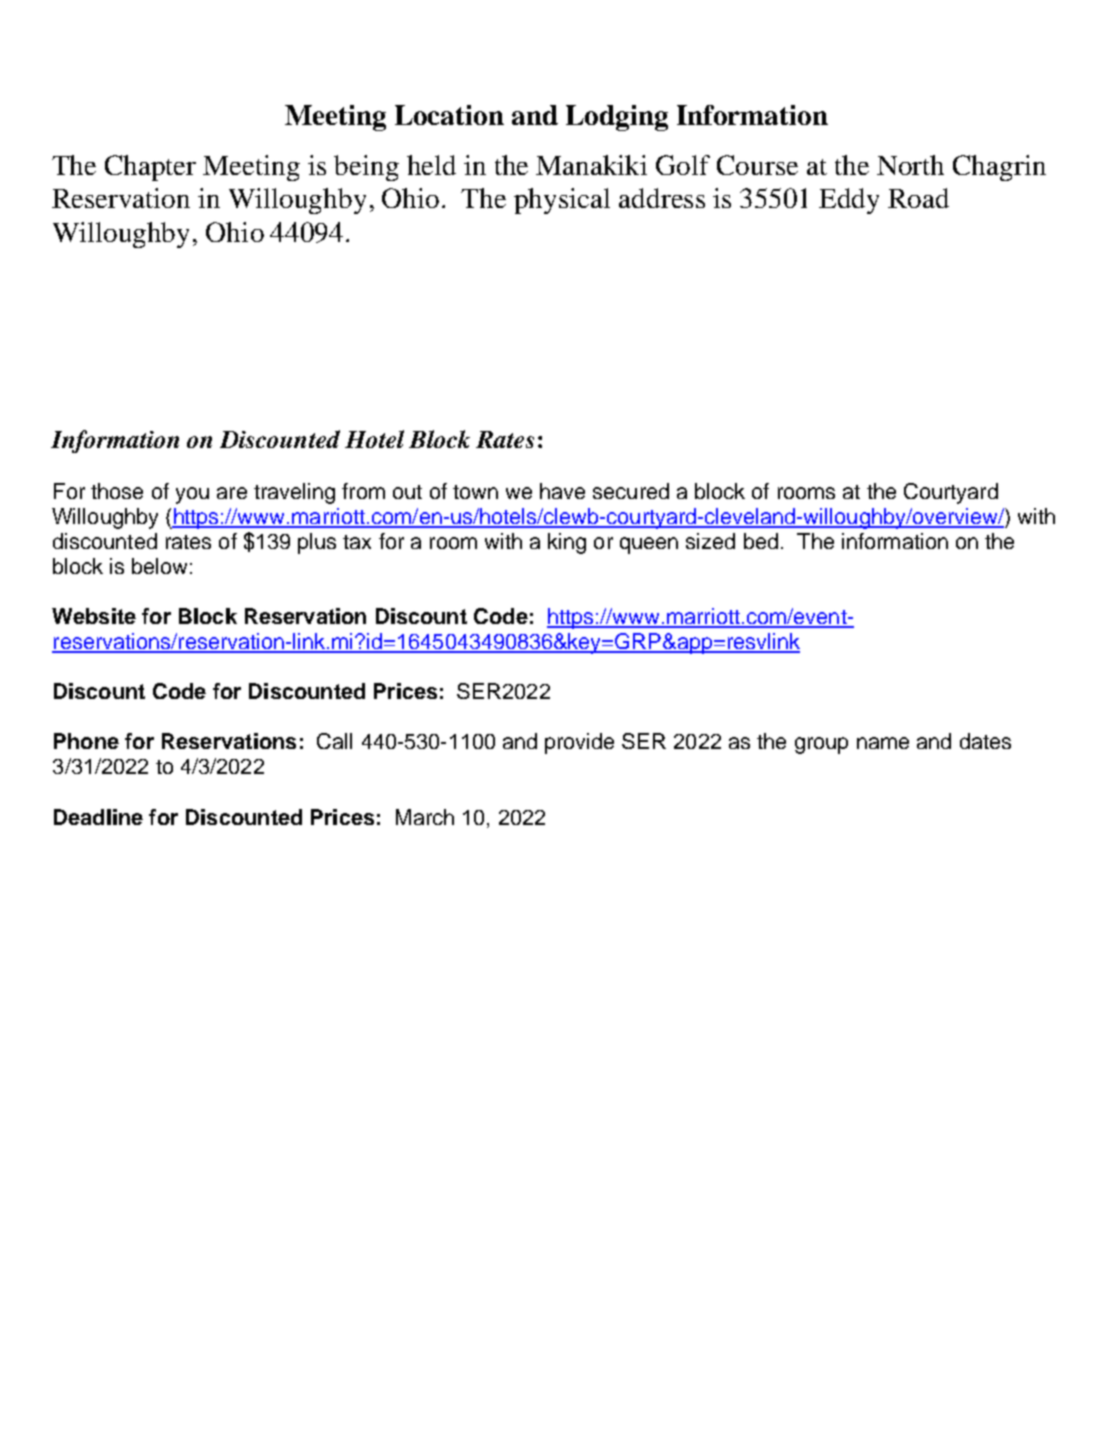  I want to click on Chapter, so click(150, 168).
